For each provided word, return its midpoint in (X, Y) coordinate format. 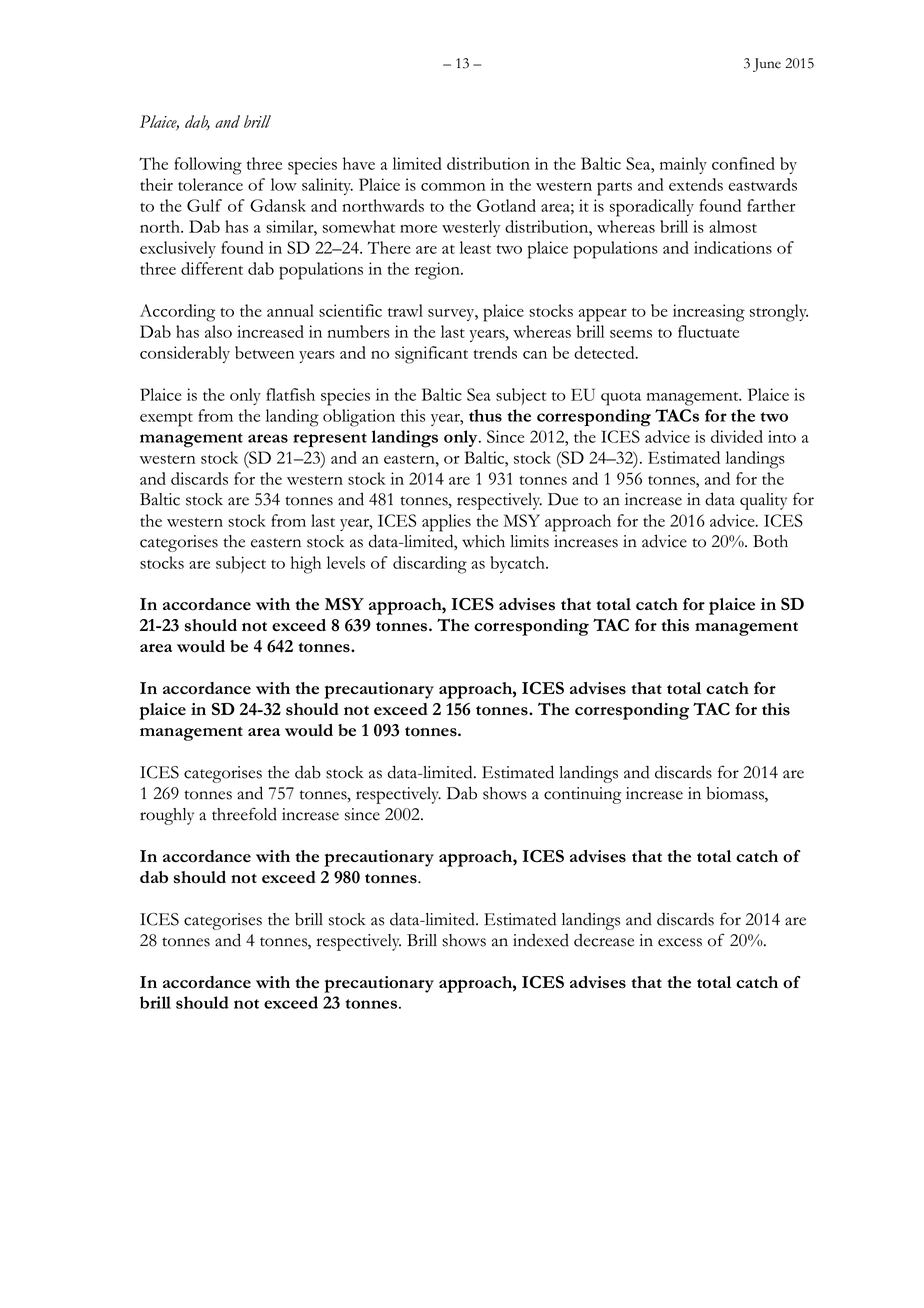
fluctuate (708, 331)
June (767, 65)
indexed (541, 940)
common (453, 187)
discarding (430, 565)
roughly (167, 816)
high (306, 565)
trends (495, 352)
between (264, 352)
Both (770, 541)
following (208, 166)
